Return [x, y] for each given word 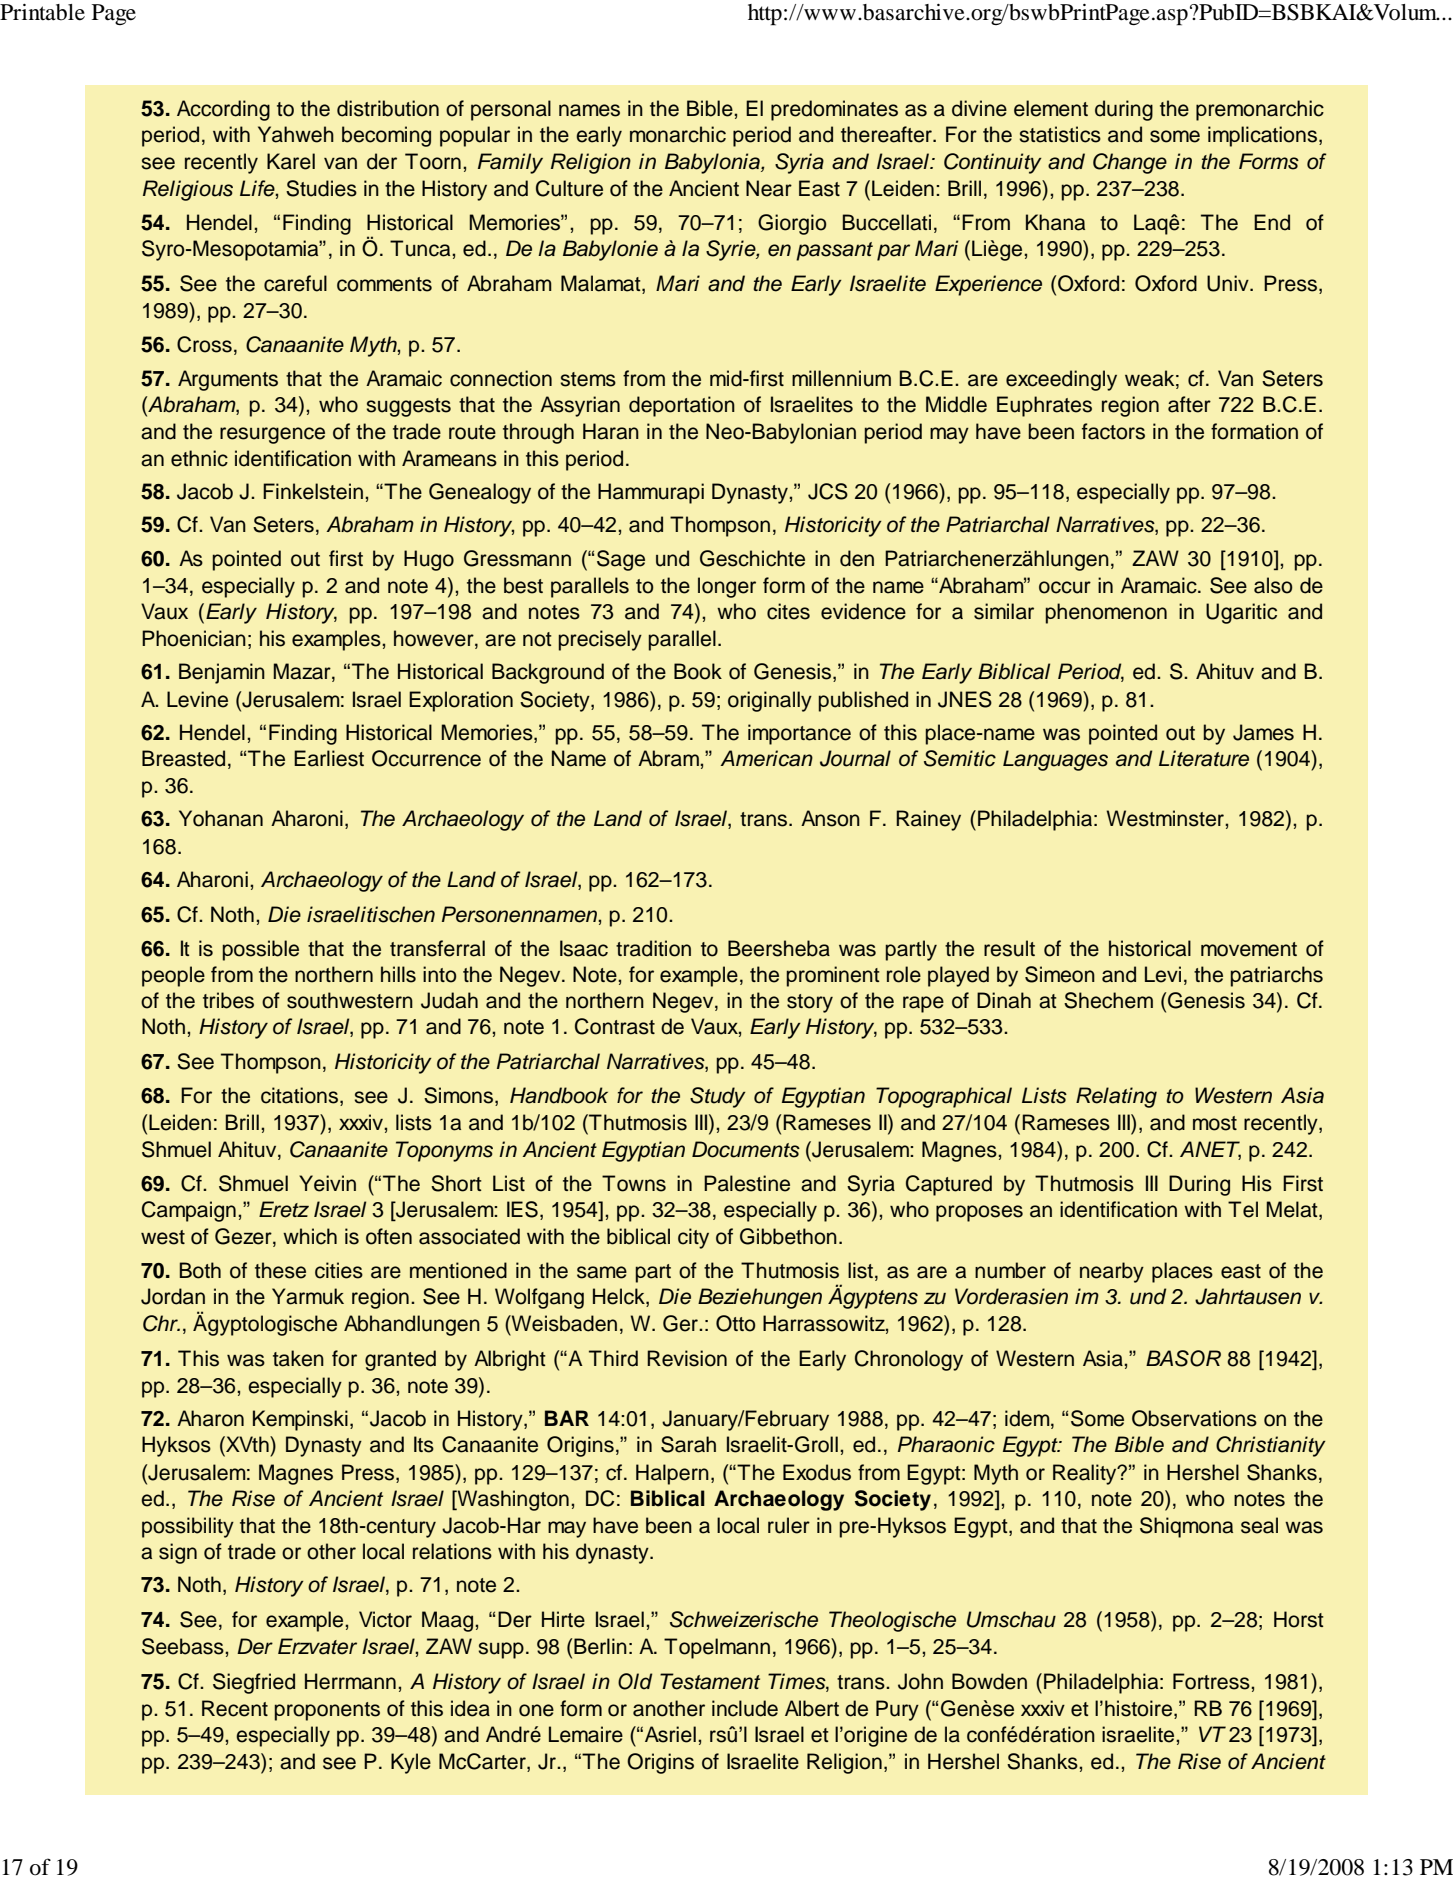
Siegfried [254, 1683]
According [223, 110]
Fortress [1212, 1681]
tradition [653, 948]
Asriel [670, 1734]
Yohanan [221, 818]
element [1051, 108]
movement [1249, 949]
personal [511, 110]
